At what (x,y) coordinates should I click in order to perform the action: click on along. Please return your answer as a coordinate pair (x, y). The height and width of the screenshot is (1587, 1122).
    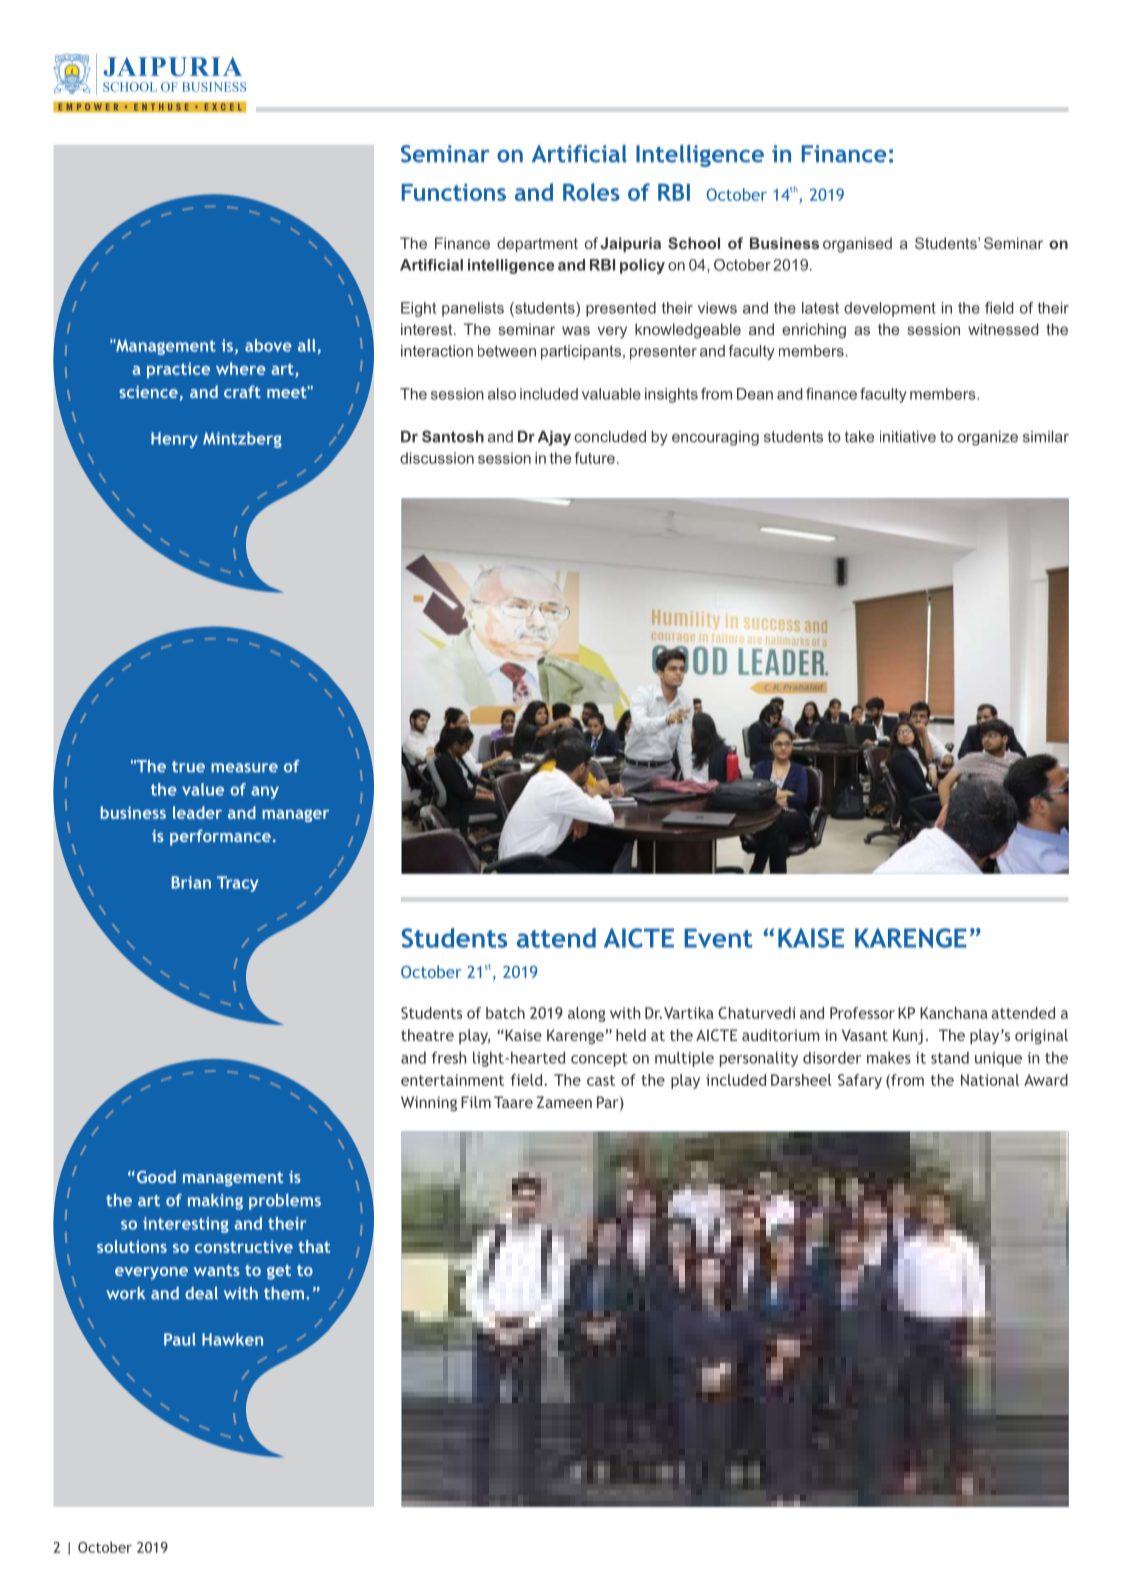
    Looking at the image, I should click on (587, 1014).
